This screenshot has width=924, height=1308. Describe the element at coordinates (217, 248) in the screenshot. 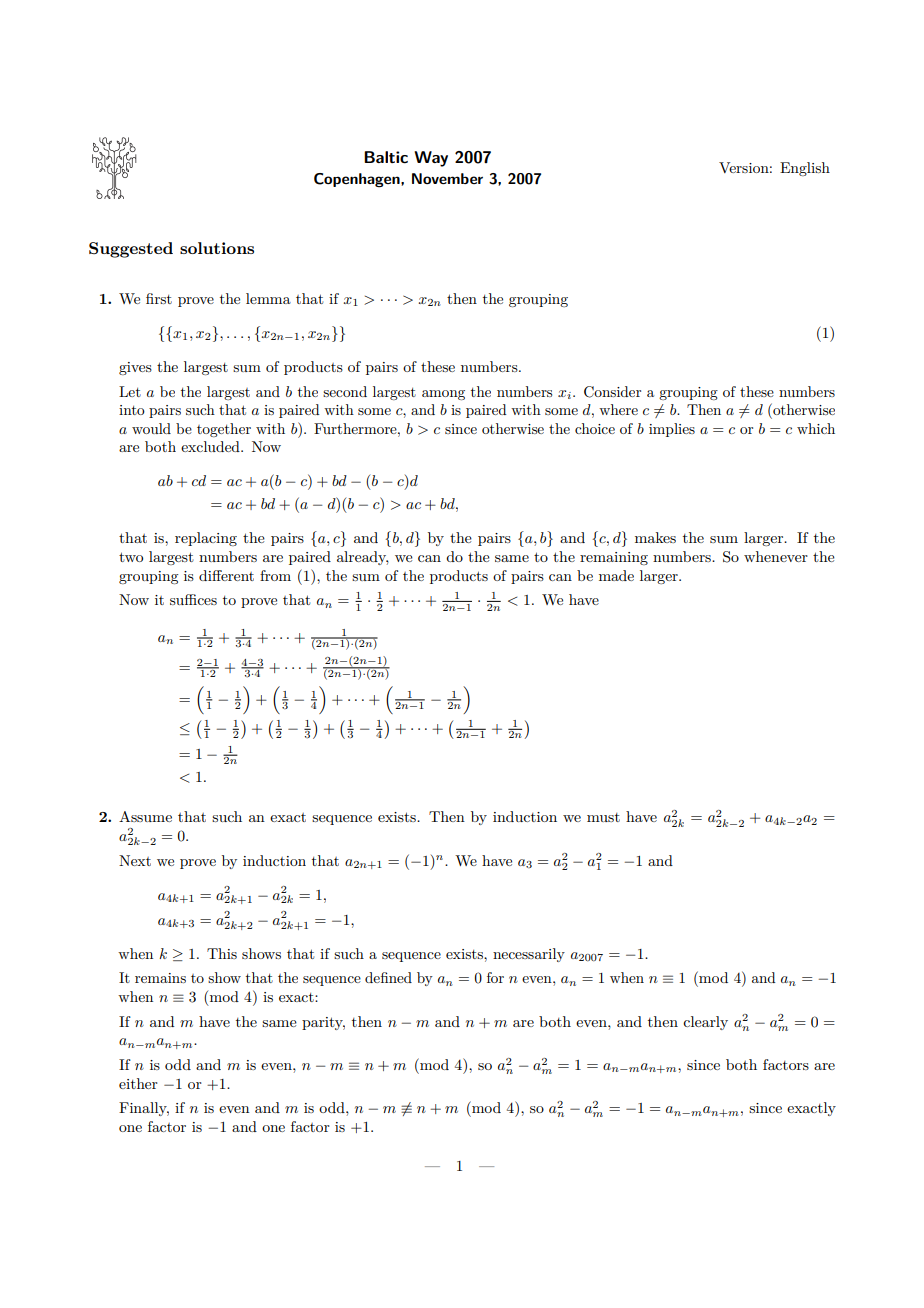

I see `solutions` at that location.
